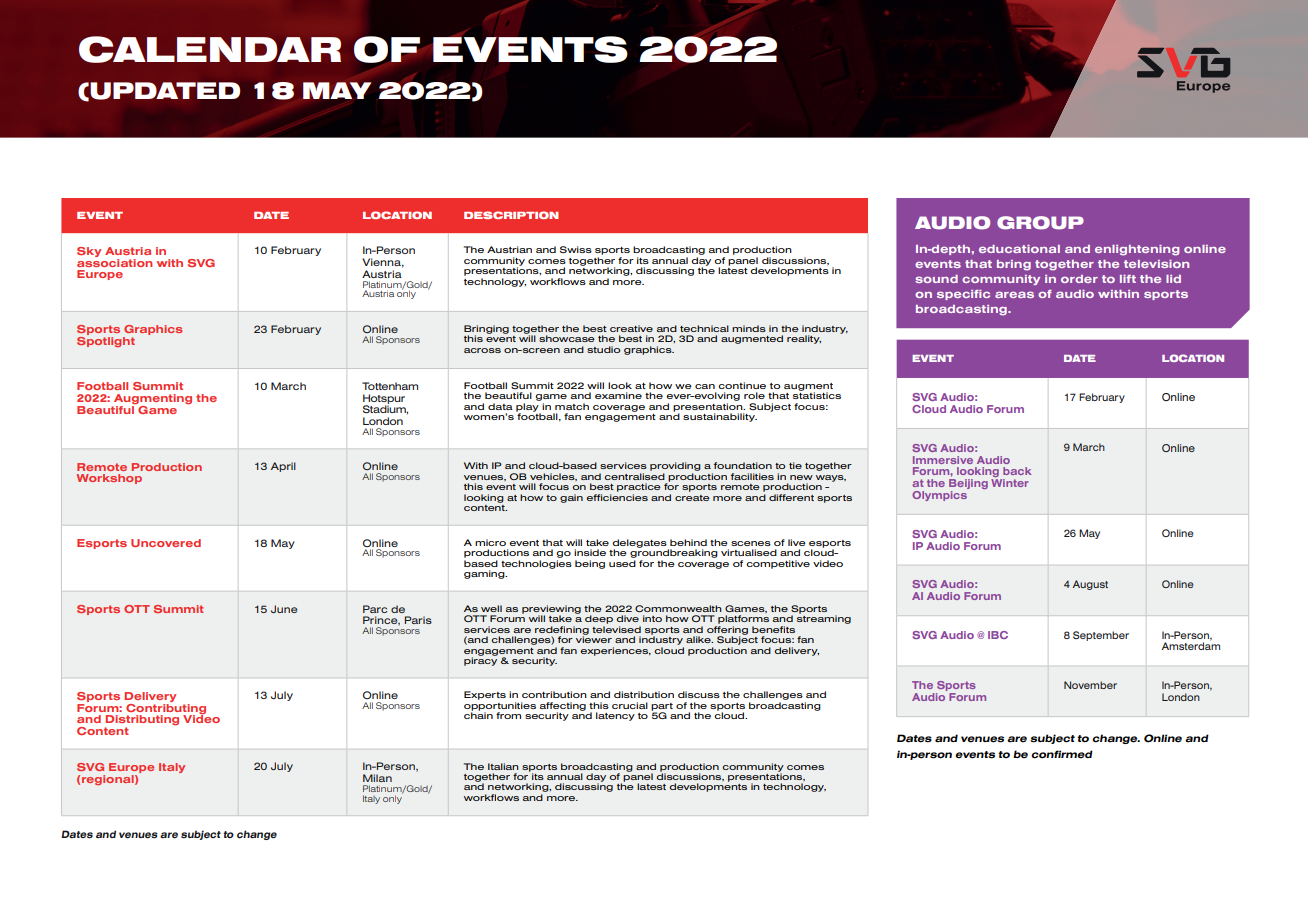 The image size is (1308, 924). I want to click on GROUP, so click(1040, 223).
